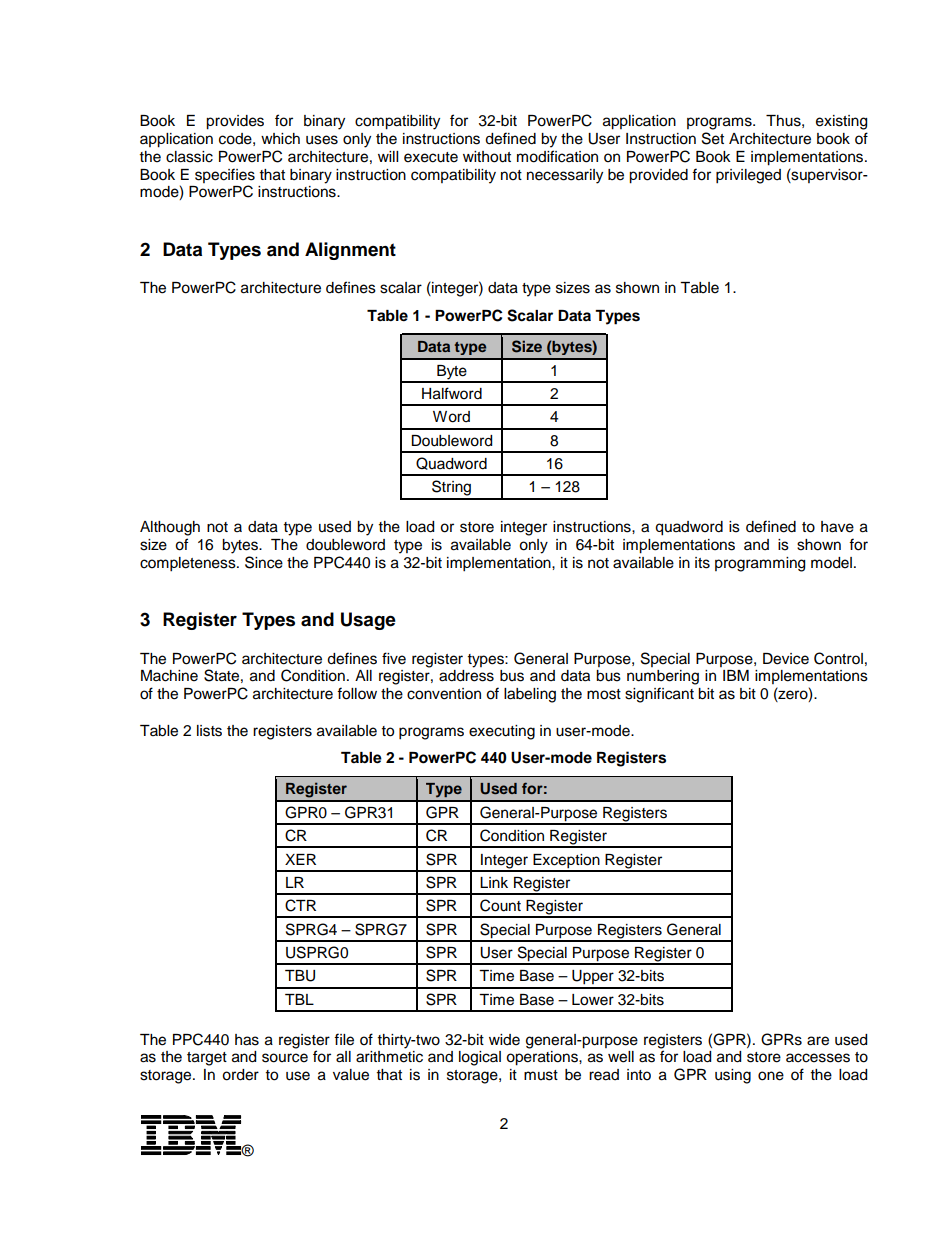 The width and height of the screenshot is (952, 1233). Describe the element at coordinates (565, 176) in the screenshot. I see `necessarily` at that location.
